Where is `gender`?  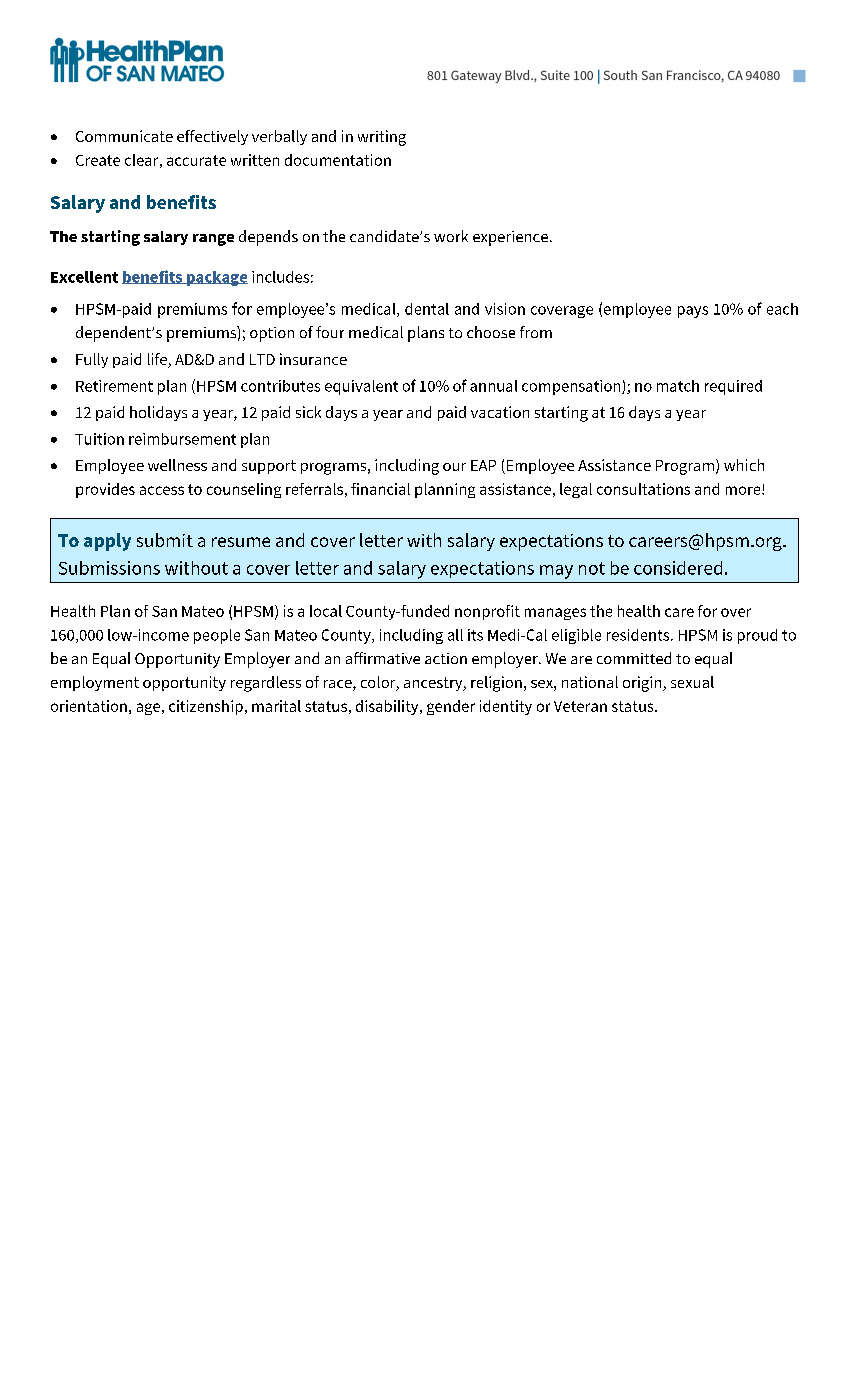
gender is located at coordinates (451, 707).
